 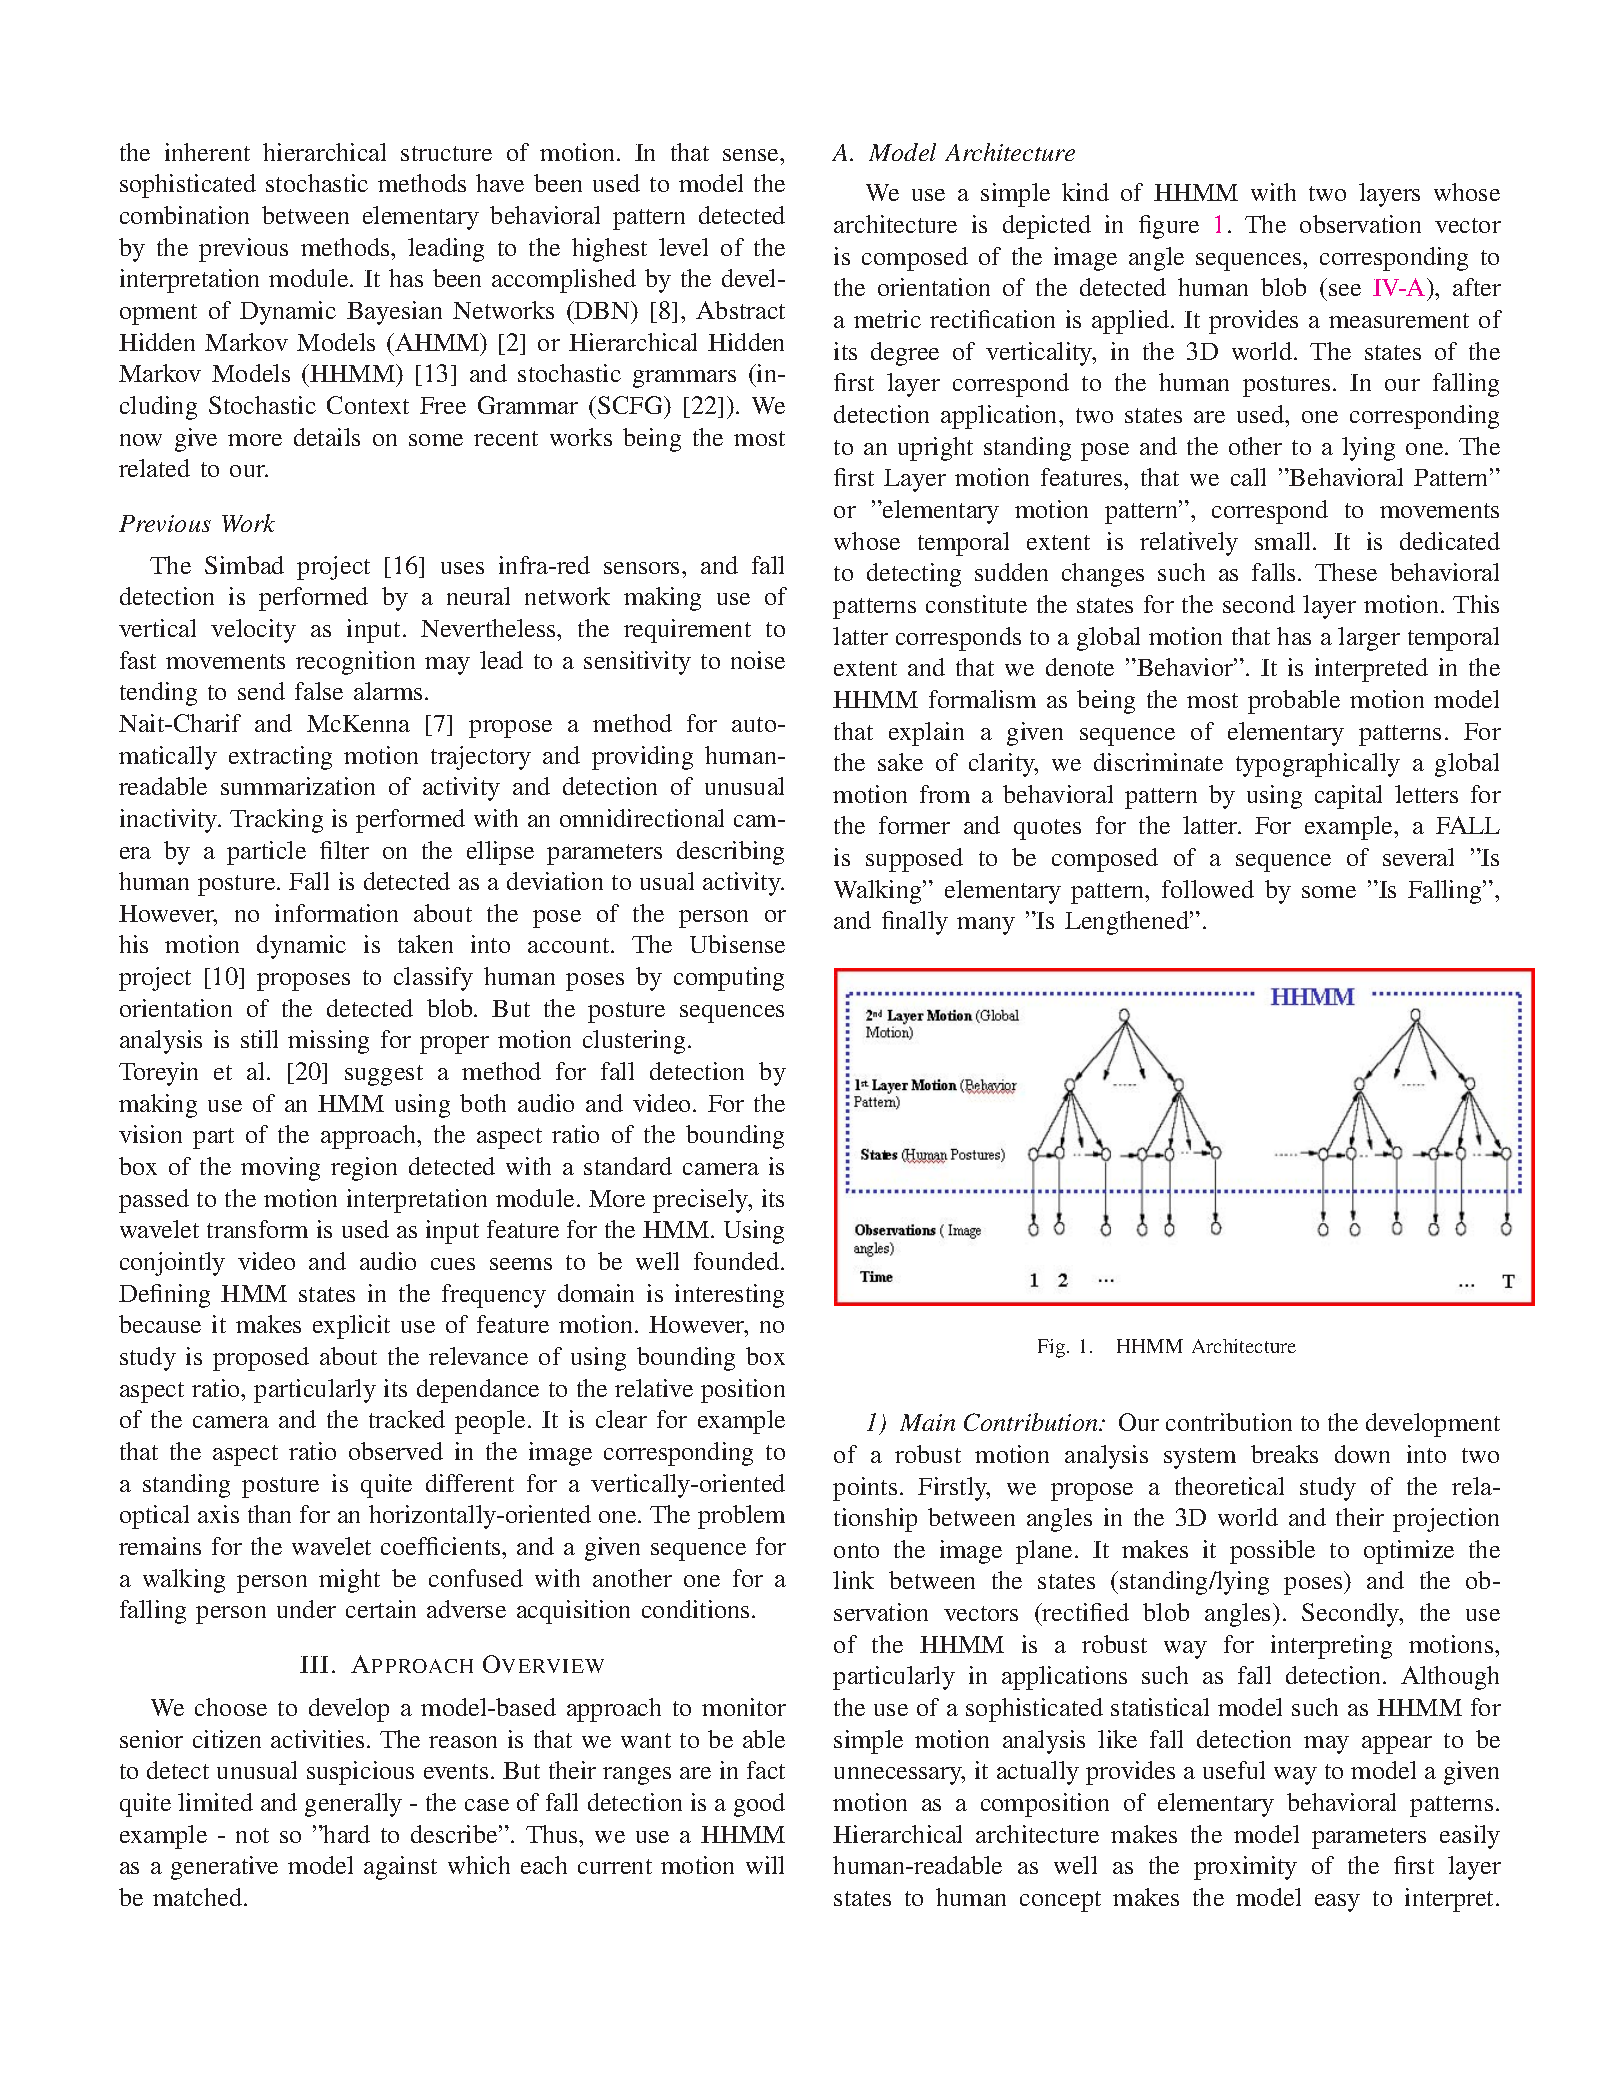 I want to click on hard, so click(x=346, y=1834).
